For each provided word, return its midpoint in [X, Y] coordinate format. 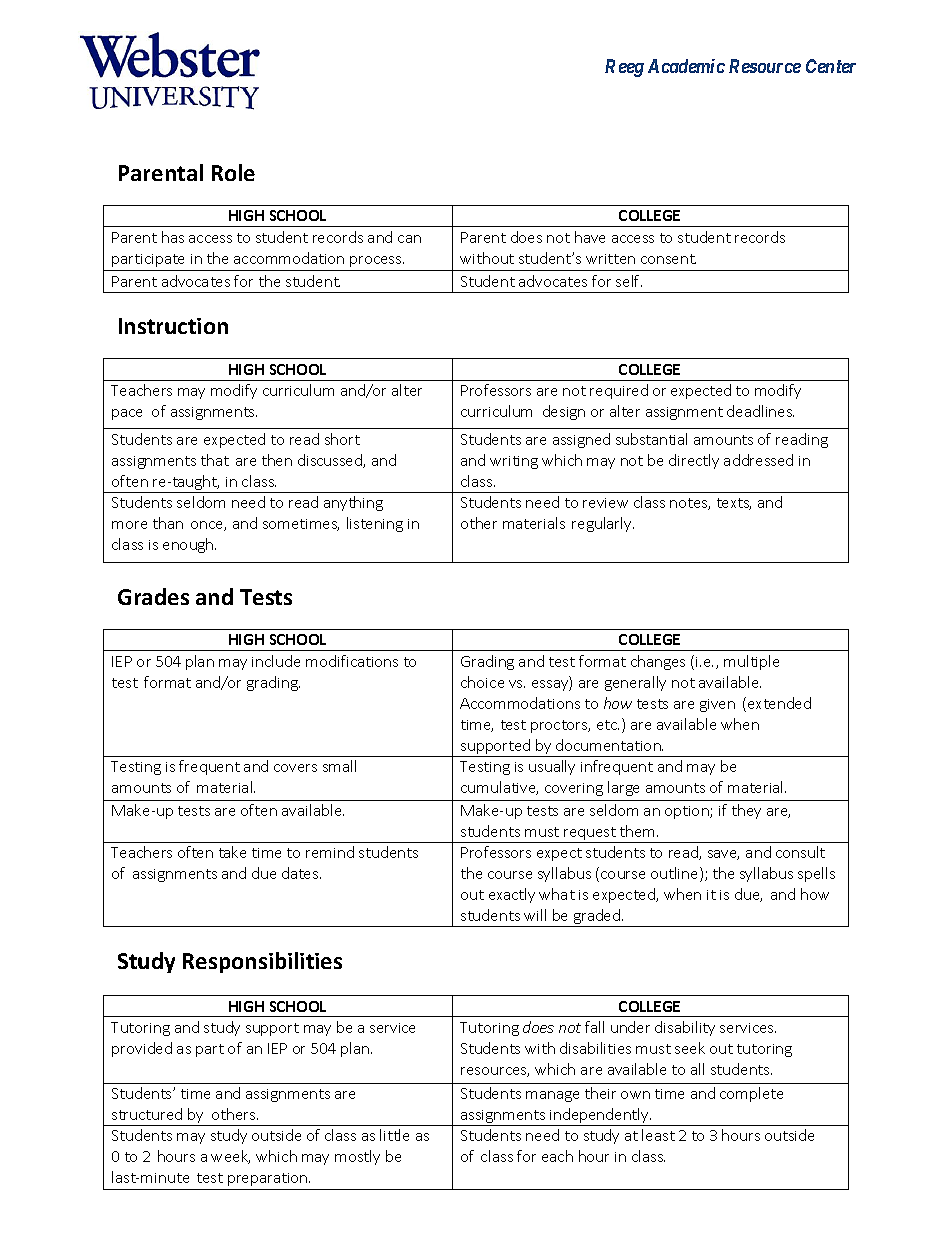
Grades [153, 596]
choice [482, 682]
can [409, 239]
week [230, 1157]
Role [233, 172]
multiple [751, 662]
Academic [686, 66]
